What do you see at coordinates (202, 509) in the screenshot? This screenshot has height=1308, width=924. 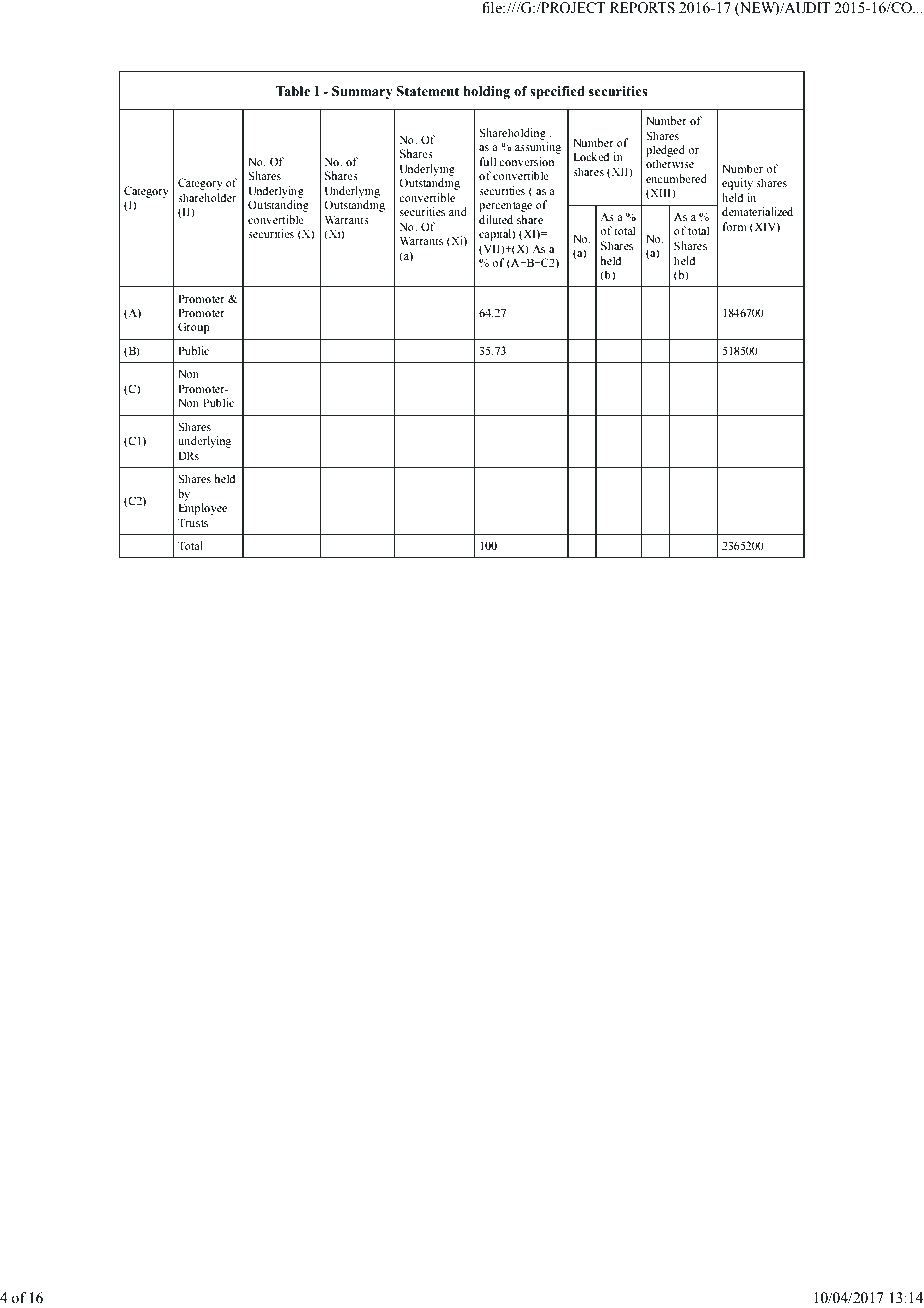 I see `Employee` at bounding box center [202, 509].
